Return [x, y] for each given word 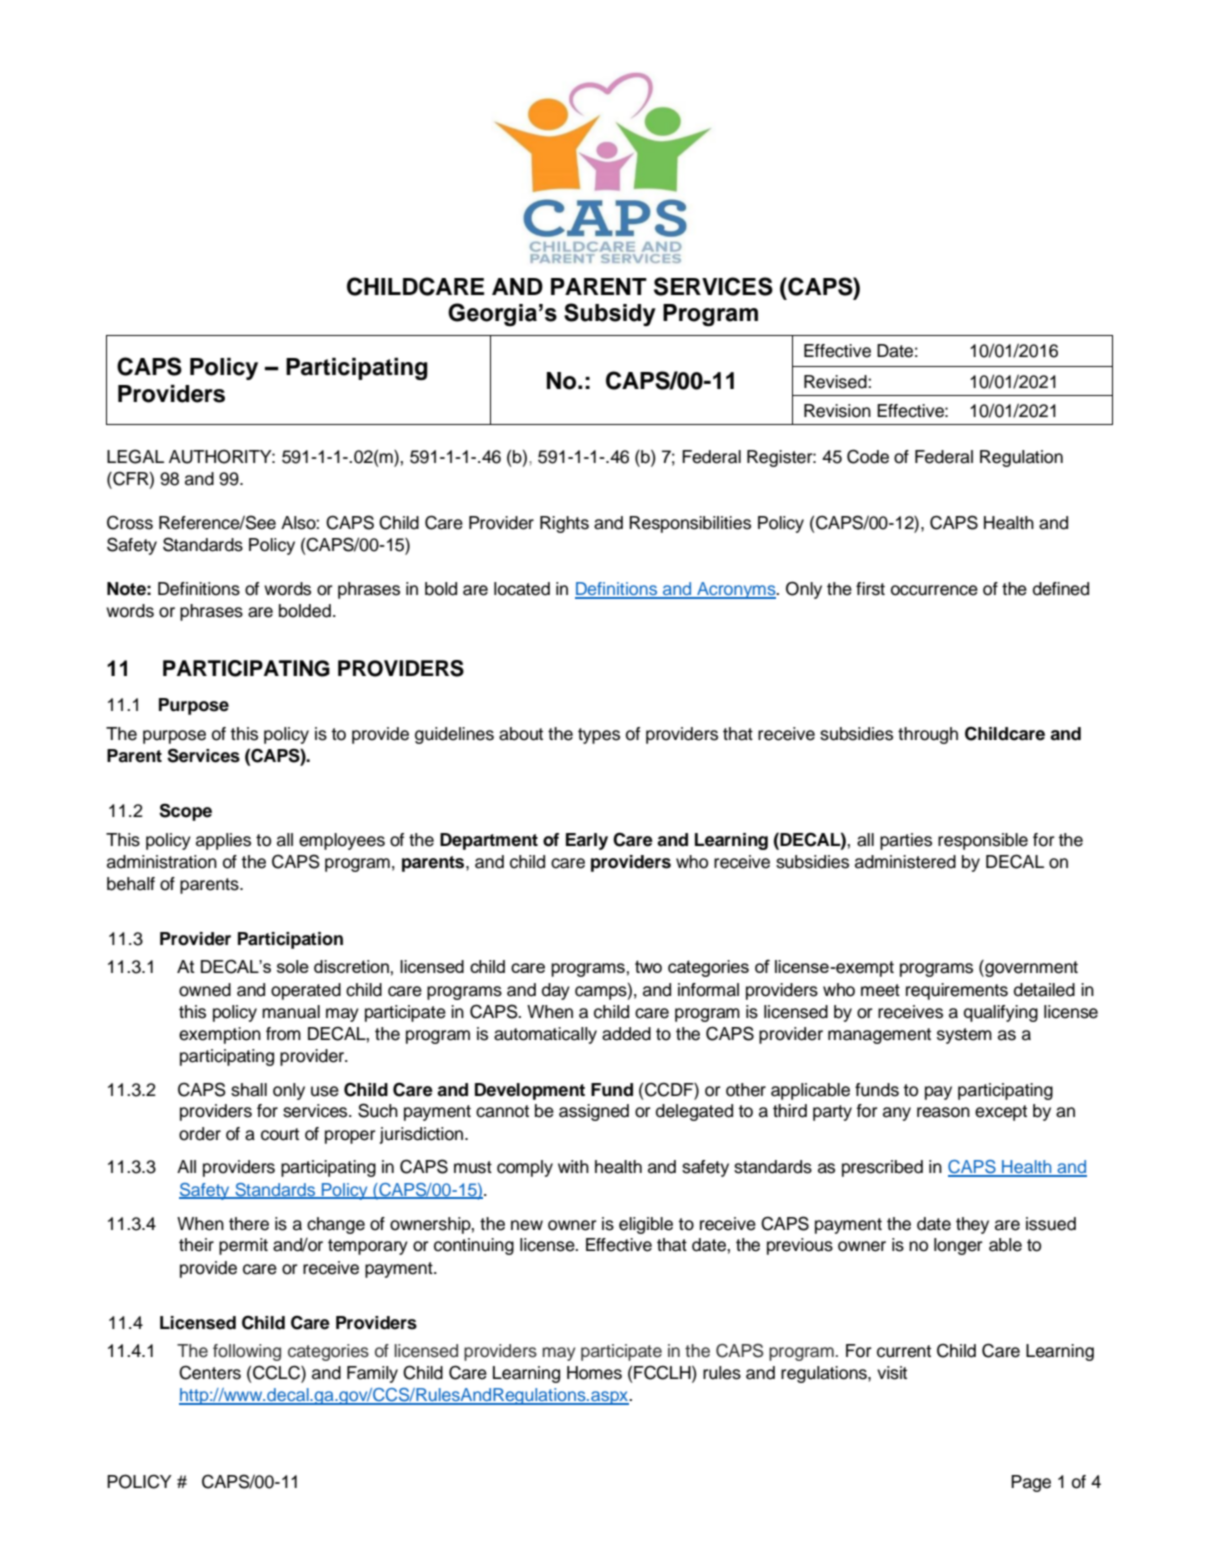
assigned [594, 1112]
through [928, 735]
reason [943, 1112]
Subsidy [610, 314]
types [599, 736]
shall [249, 1090]
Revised [836, 382]
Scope [185, 812]
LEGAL [135, 456]
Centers [210, 1372]
